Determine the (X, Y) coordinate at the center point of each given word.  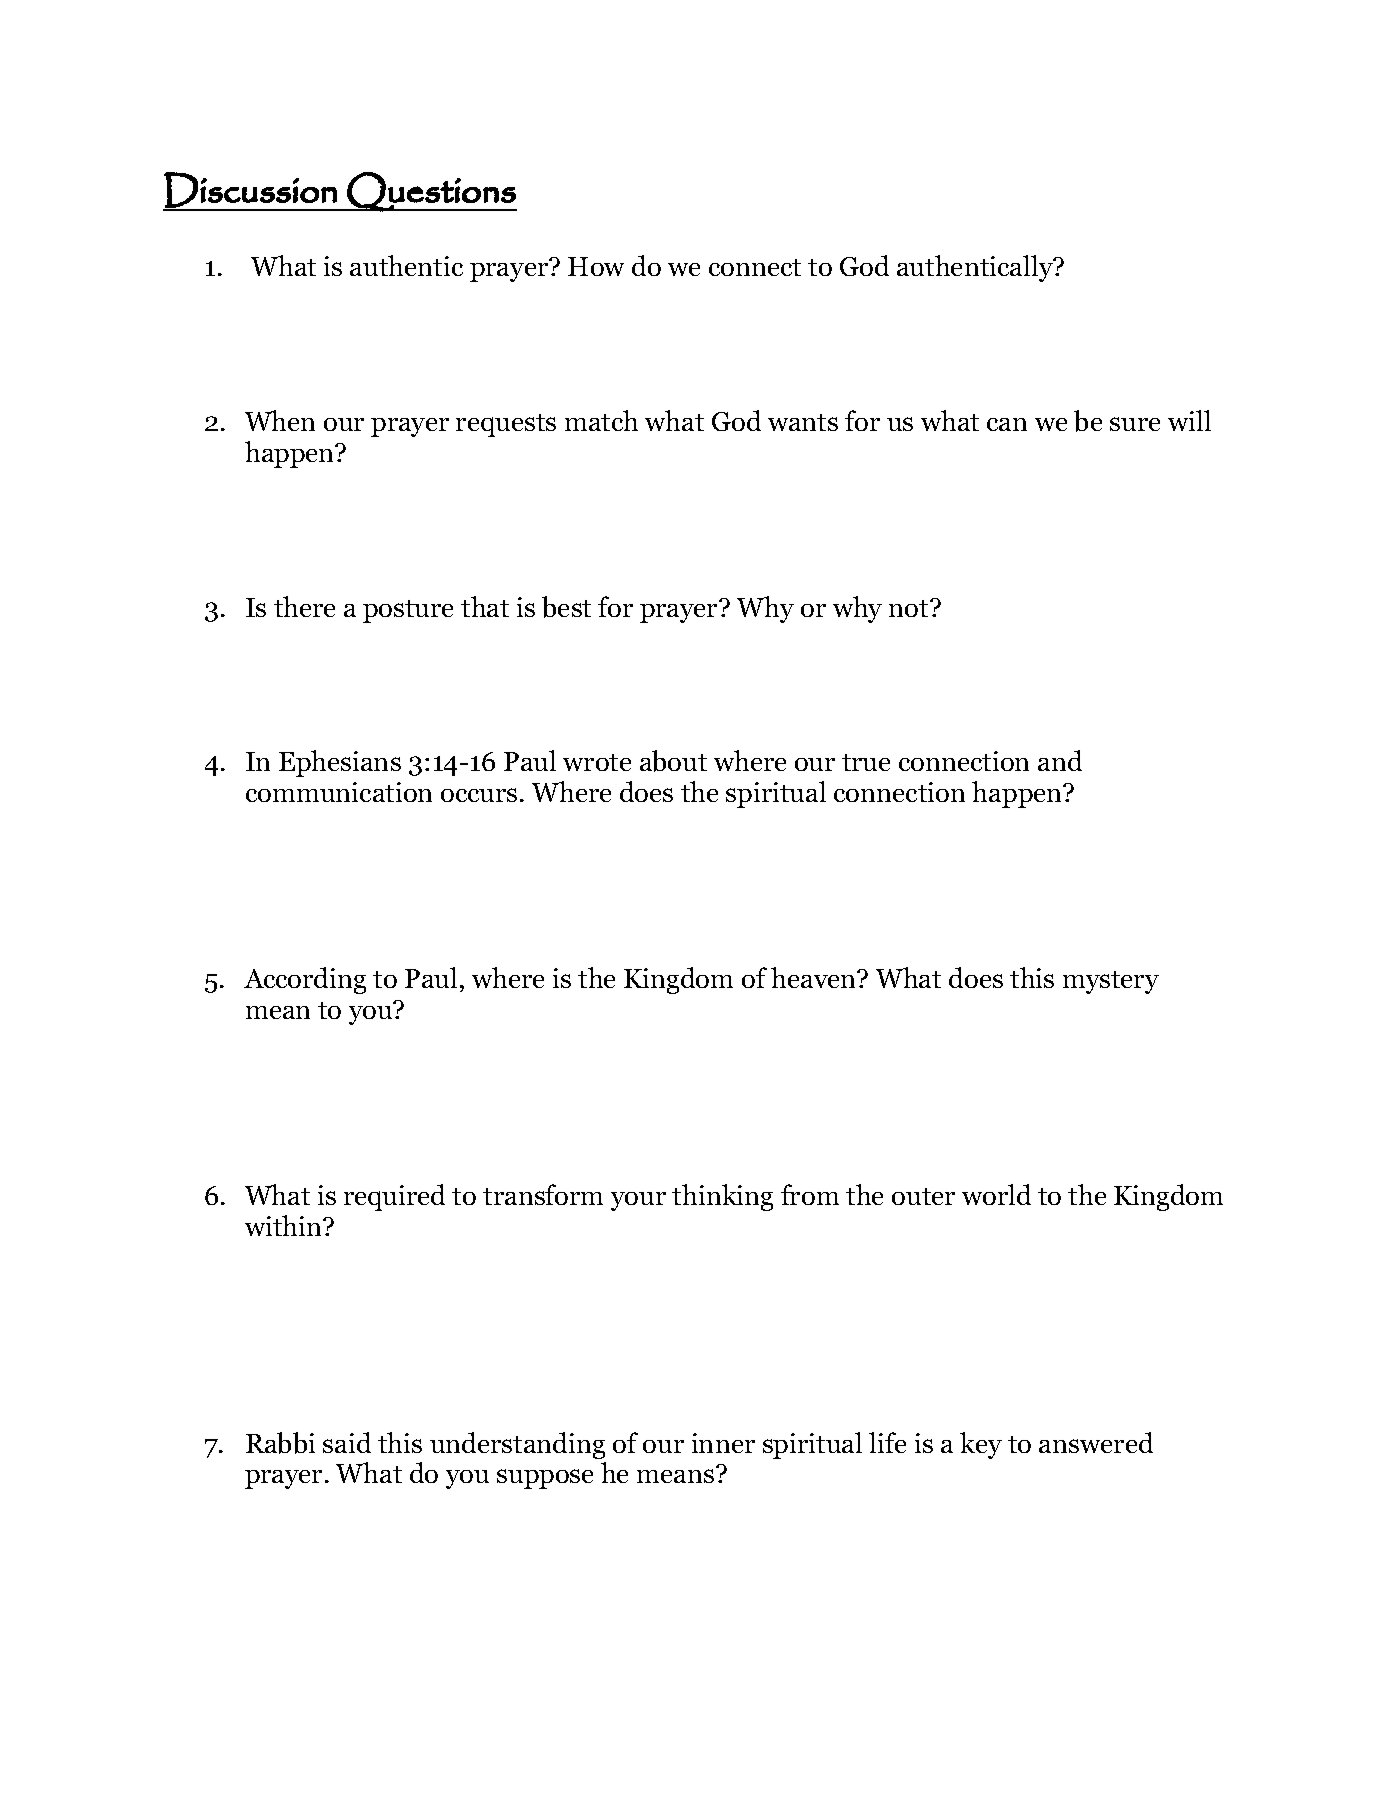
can (1007, 424)
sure (1135, 424)
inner (723, 1443)
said (347, 1442)
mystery (1111, 982)
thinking (722, 1197)
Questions (431, 192)
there (304, 606)
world (996, 1194)
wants (803, 422)
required (394, 1197)
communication (339, 792)
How (596, 266)
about (673, 761)
